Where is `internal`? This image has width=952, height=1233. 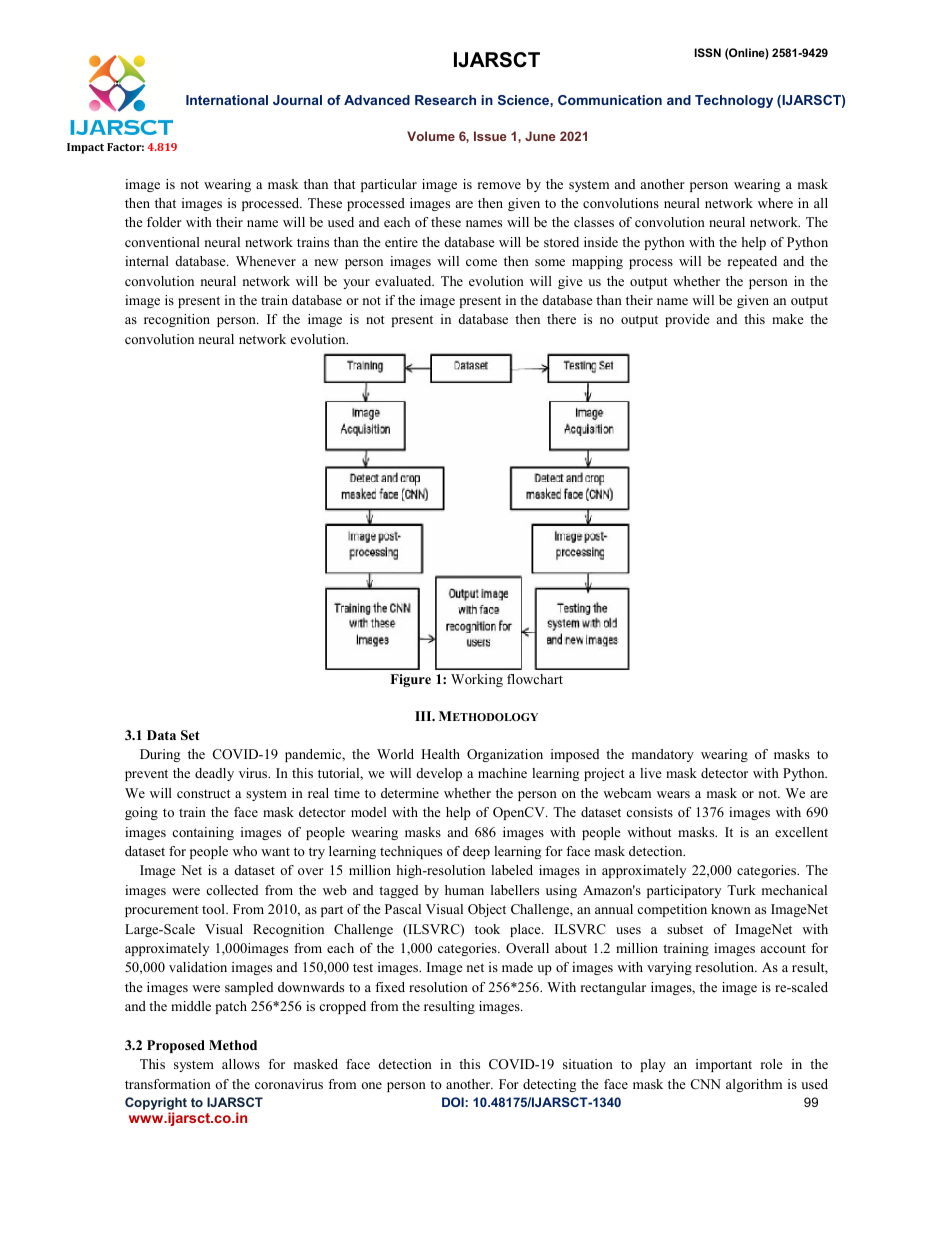
internal is located at coordinates (147, 261).
